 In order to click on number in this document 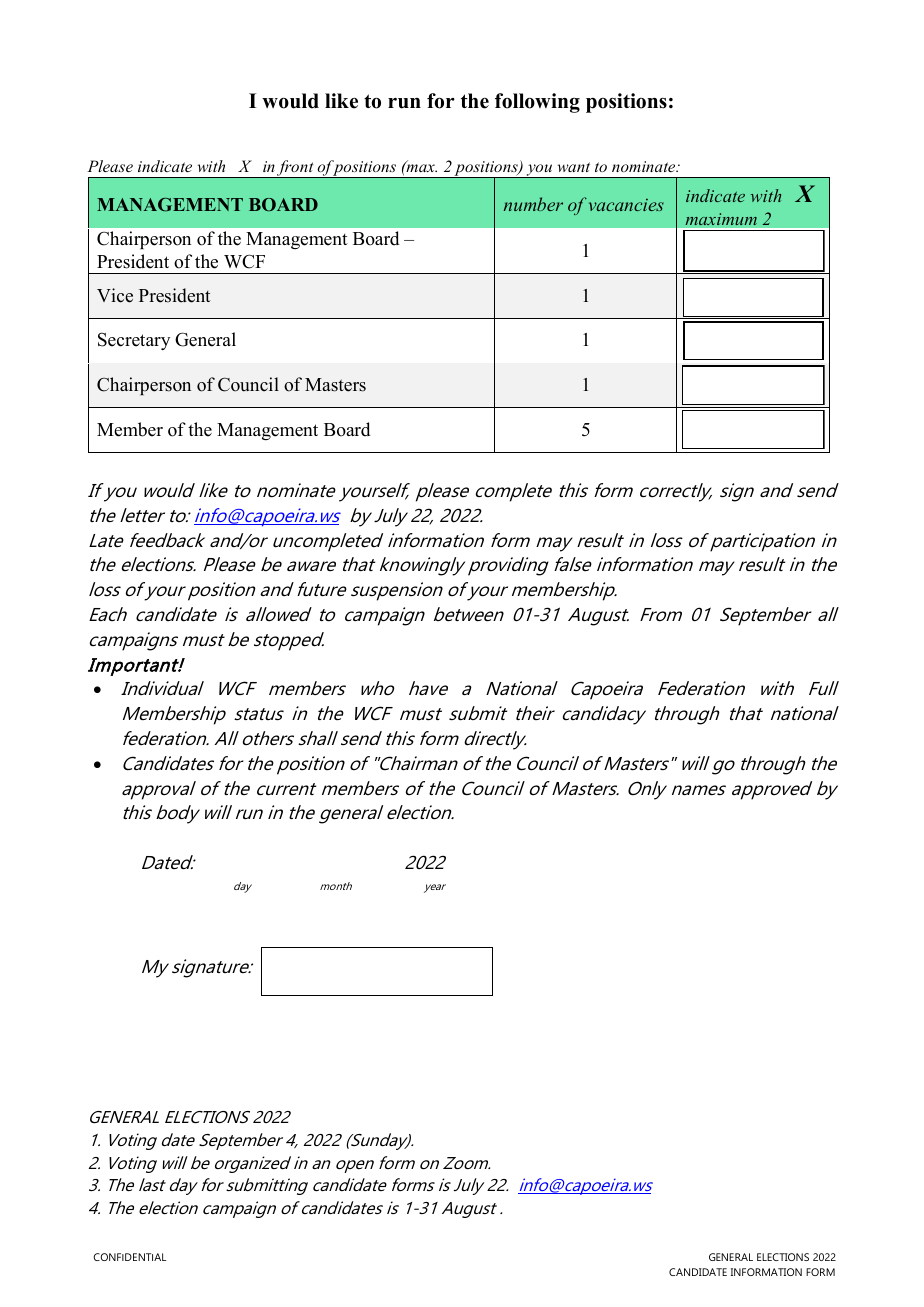, I will do `click(533, 204)`.
